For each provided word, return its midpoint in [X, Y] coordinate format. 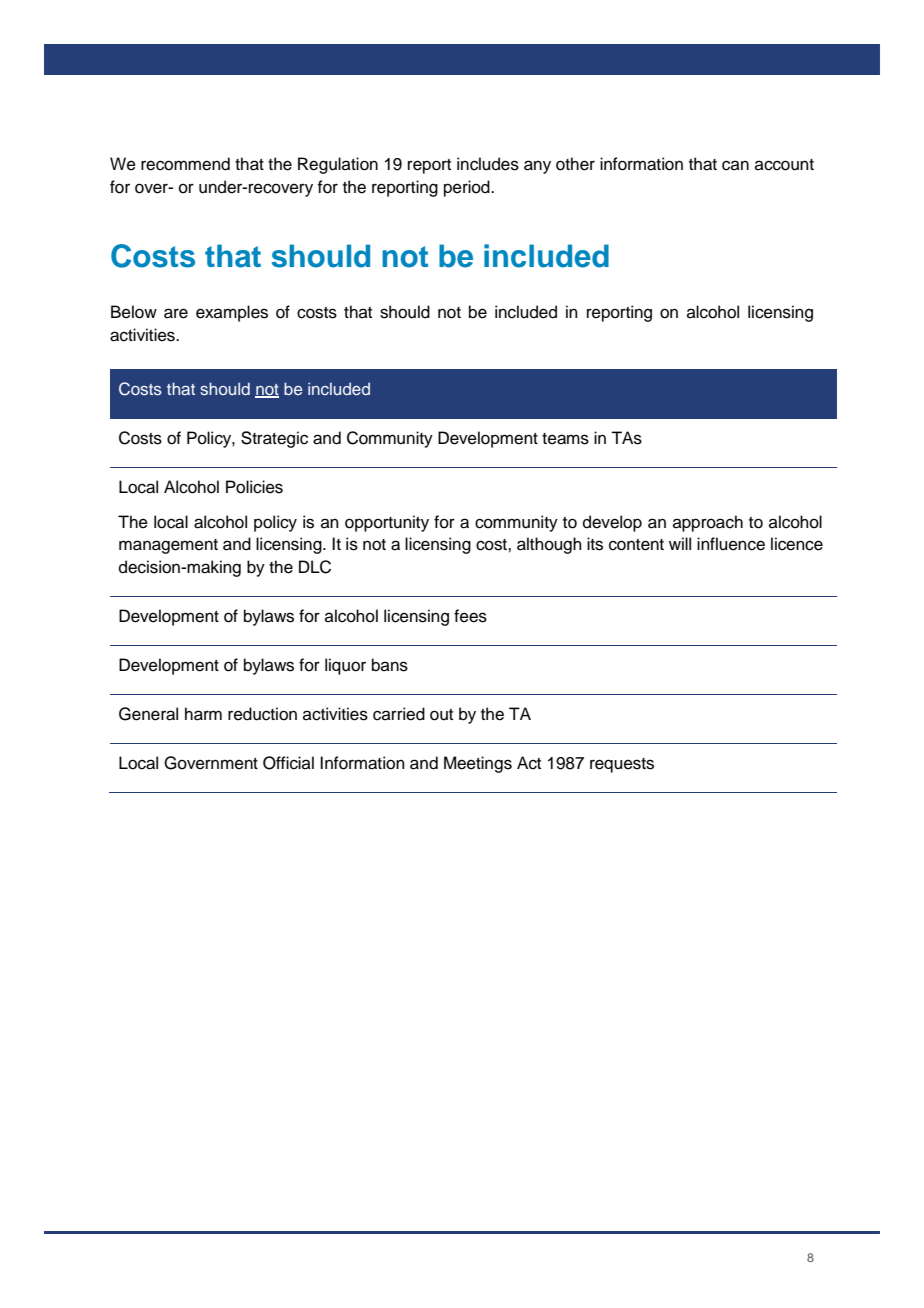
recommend [185, 164]
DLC [315, 567]
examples [232, 313]
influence [731, 544]
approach [708, 523]
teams [565, 439]
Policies [254, 487]
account [784, 165]
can [735, 165]
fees [470, 616]
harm [203, 714]
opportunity [387, 523]
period [468, 188]
